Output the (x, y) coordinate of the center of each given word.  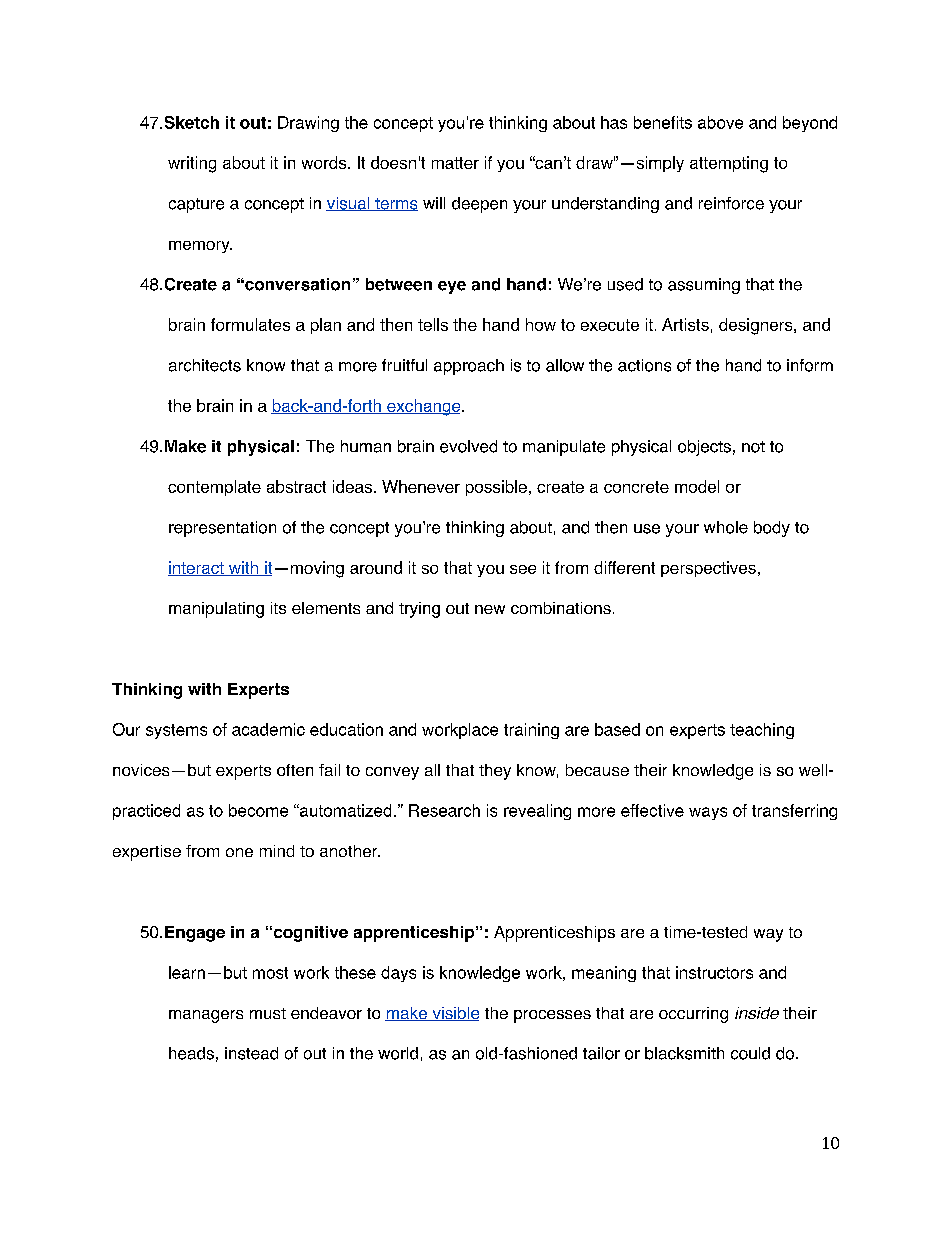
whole (726, 527)
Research (444, 810)
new (490, 609)
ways (708, 813)
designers (757, 326)
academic (268, 729)
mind (277, 851)
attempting (729, 164)
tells (433, 324)
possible (496, 488)
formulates (250, 324)
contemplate (214, 488)
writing (192, 164)
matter (455, 163)
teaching (762, 731)
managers (206, 1016)
